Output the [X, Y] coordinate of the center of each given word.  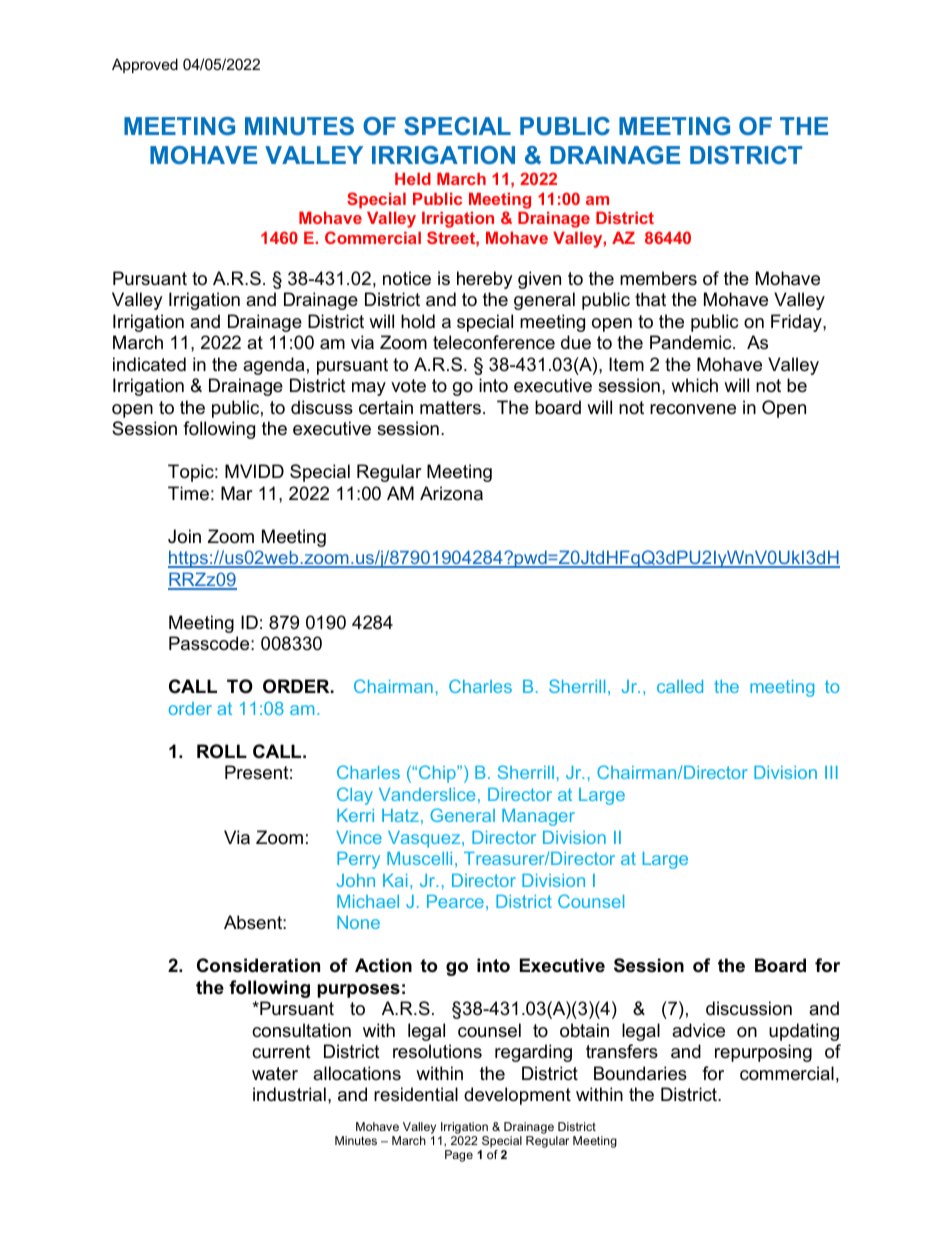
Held [413, 178]
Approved [145, 65]
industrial [289, 1094]
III [831, 772]
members [658, 278]
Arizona [451, 493]
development [517, 1096]
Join [184, 536]
